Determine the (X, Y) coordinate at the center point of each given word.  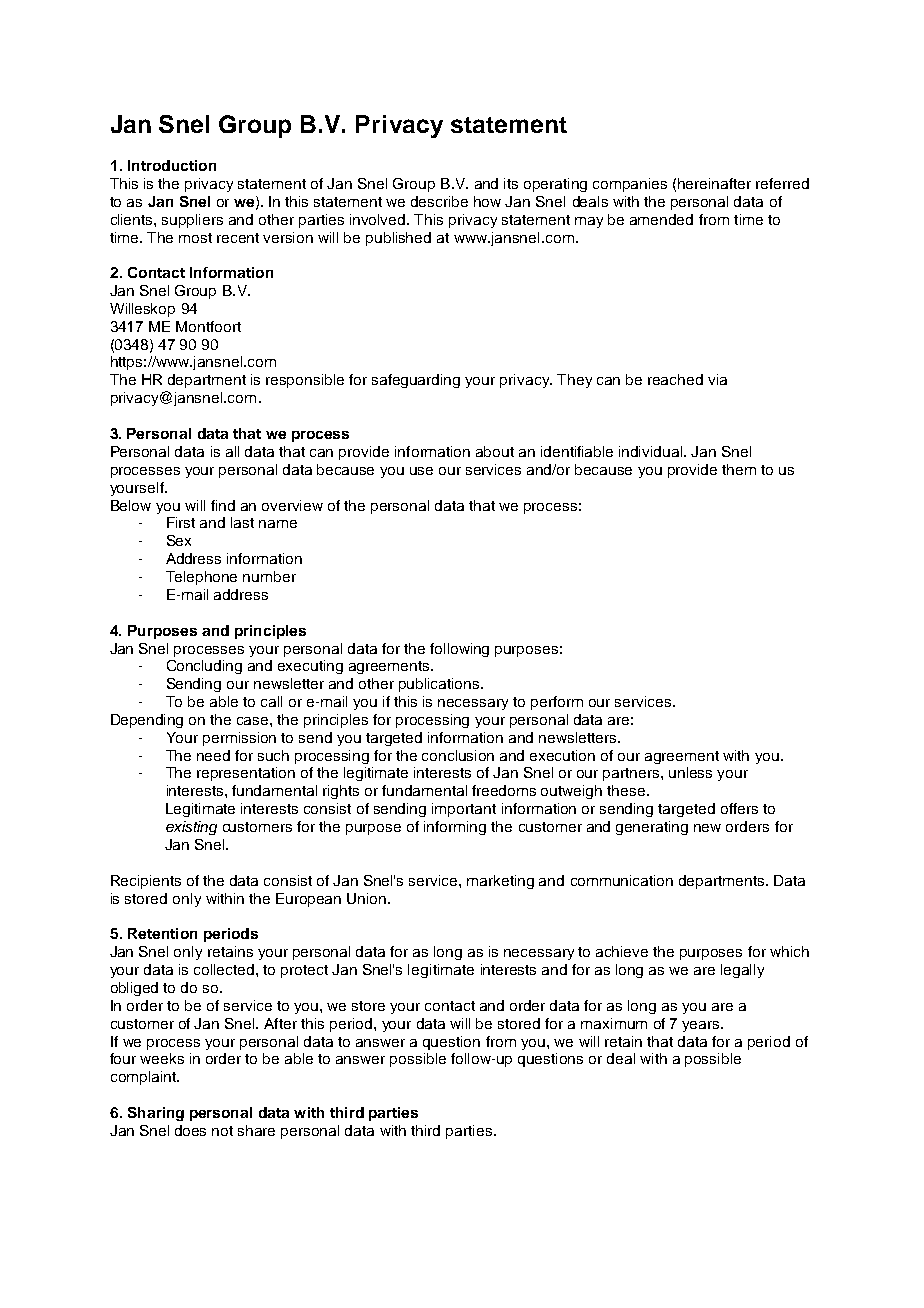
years (702, 1026)
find (223, 505)
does (190, 1130)
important (464, 810)
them (739, 469)
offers (739, 808)
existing (191, 828)
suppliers (192, 221)
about (495, 451)
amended (661, 219)
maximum (614, 1023)
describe (439, 201)
